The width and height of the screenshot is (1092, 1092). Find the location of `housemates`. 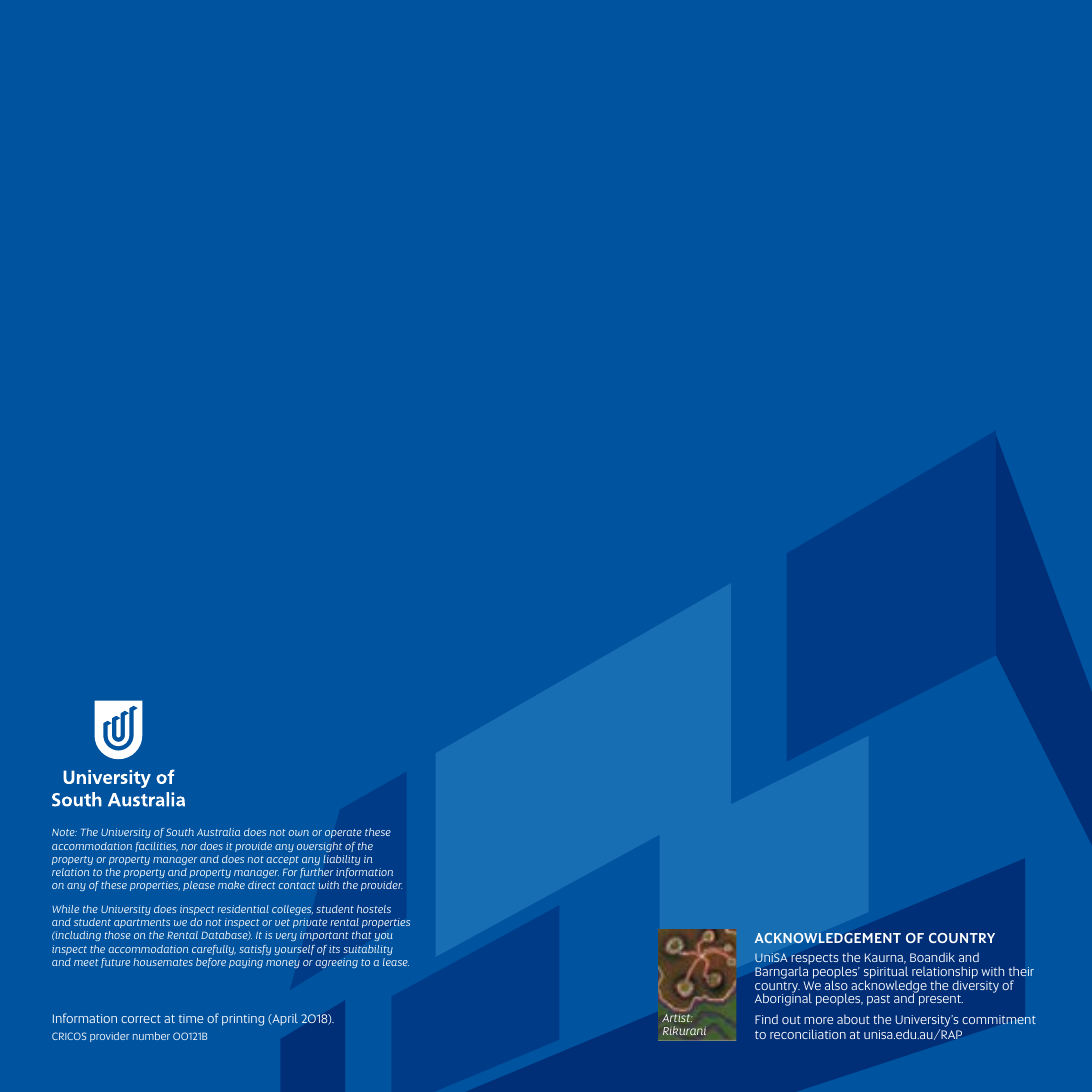

housemates is located at coordinates (163, 962).
